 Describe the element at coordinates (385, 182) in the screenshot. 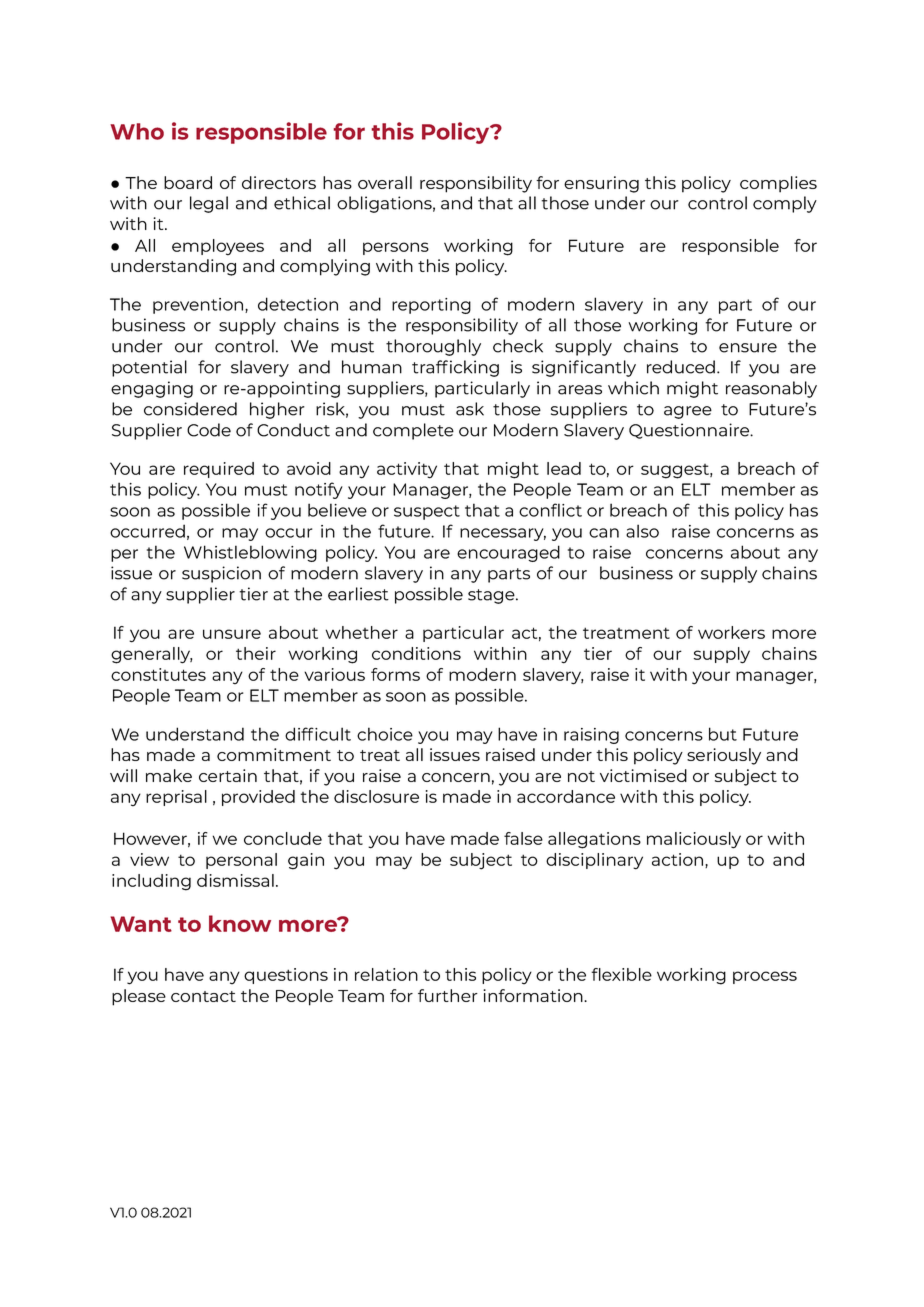

I see `overall` at that location.
